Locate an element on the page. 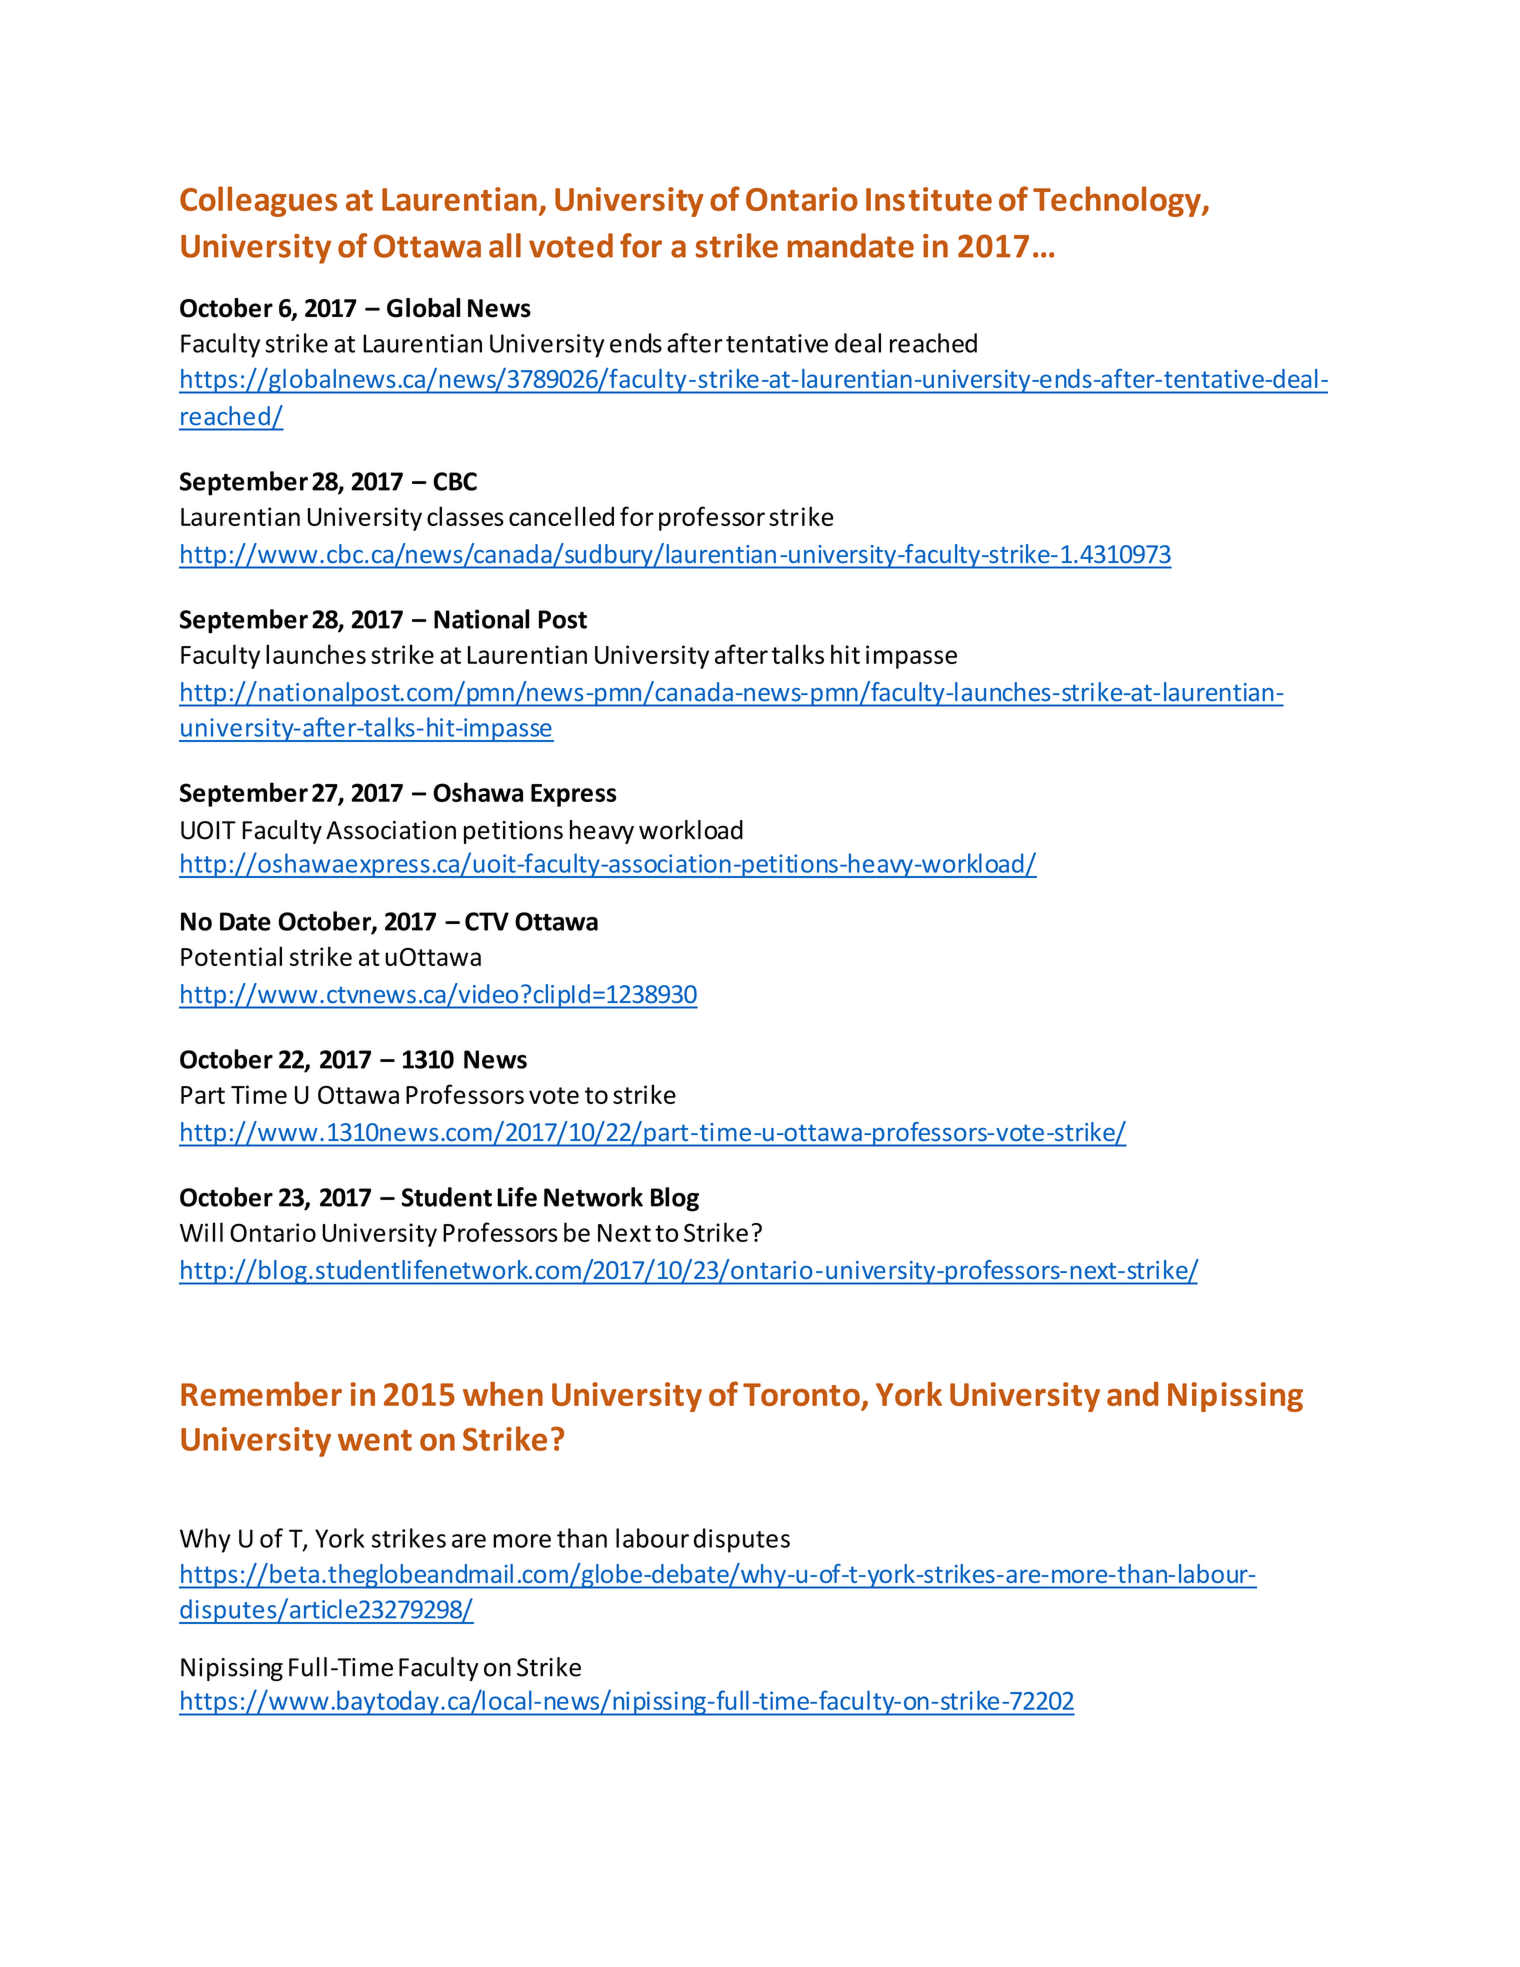 This image has height=1967, width=1520. Will is located at coordinates (201, 1232).
